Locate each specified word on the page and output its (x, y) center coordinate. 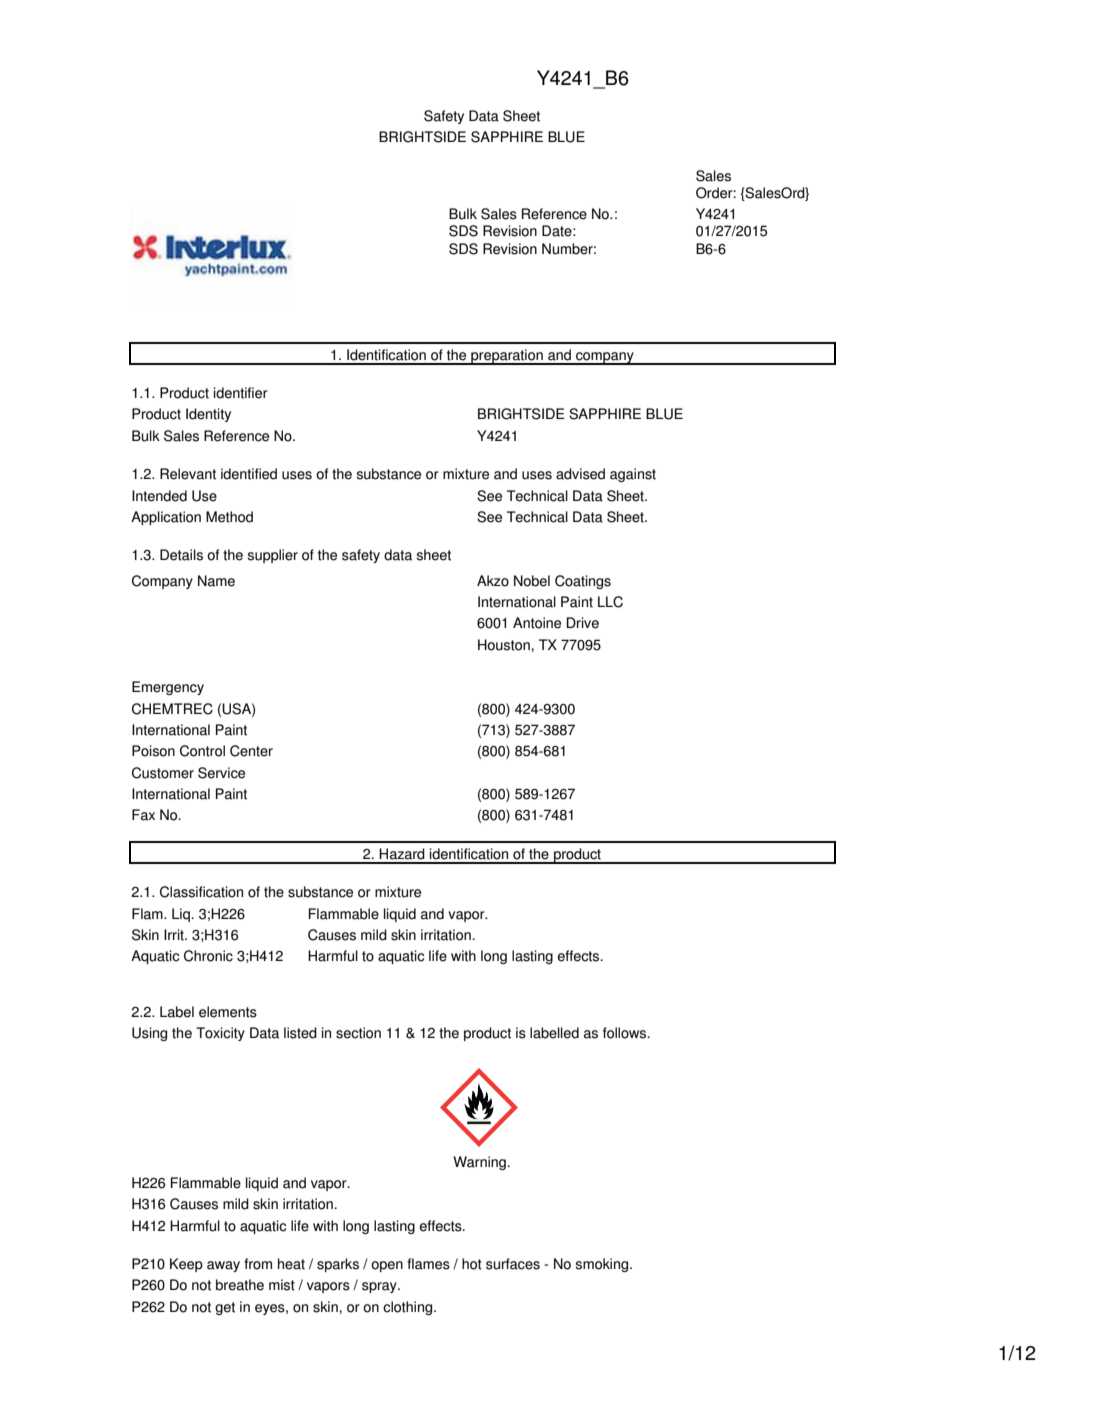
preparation (507, 357)
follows (626, 1033)
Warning (480, 1163)
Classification (201, 892)
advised (580, 474)
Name (216, 581)
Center (251, 751)
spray (380, 1287)
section (358, 1033)
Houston (505, 645)
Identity (208, 415)
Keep (186, 1265)
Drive (583, 623)
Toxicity (220, 1034)
